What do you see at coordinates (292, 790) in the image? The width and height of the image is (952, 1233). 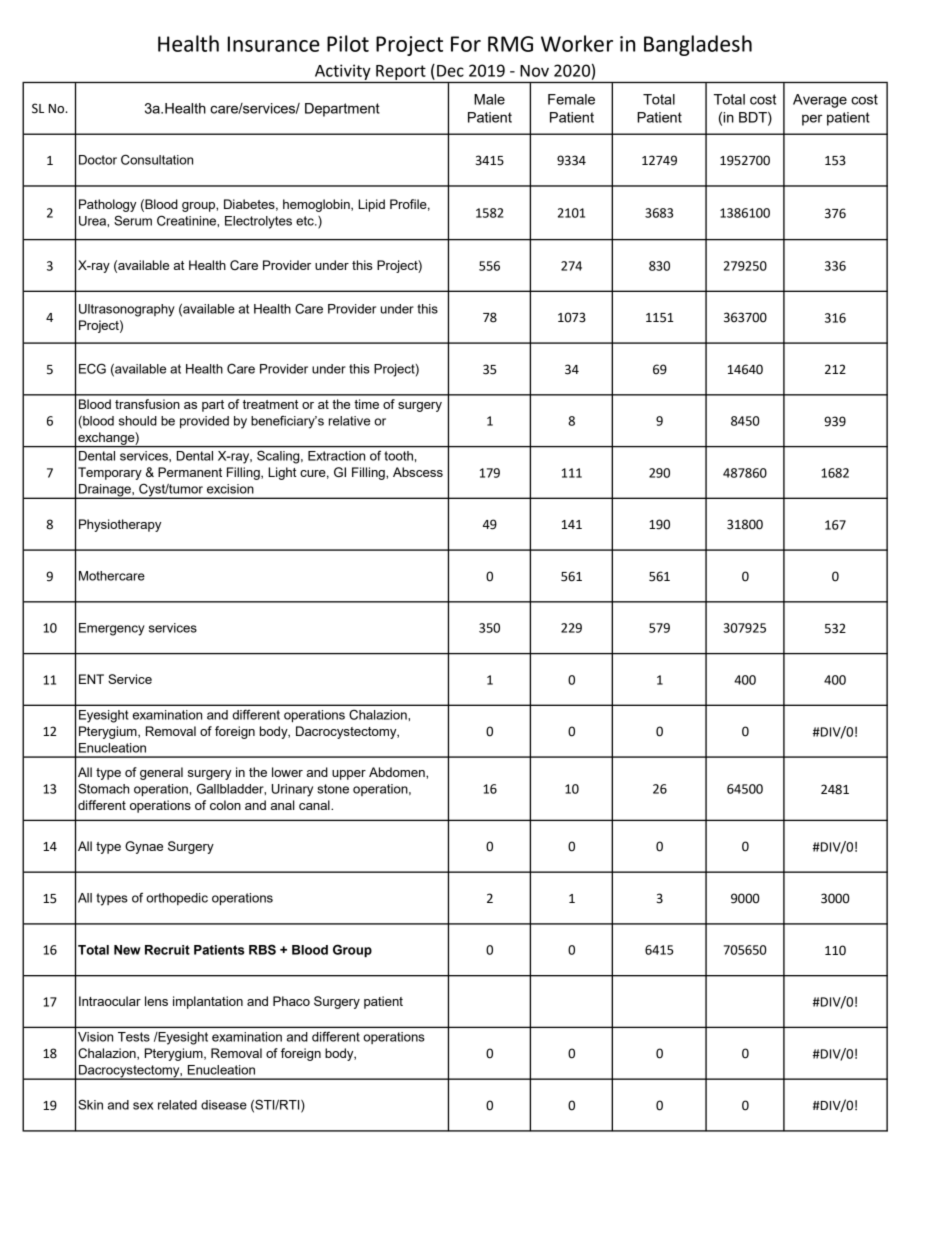 I see `Urinary` at bounding box center [292, 790].
